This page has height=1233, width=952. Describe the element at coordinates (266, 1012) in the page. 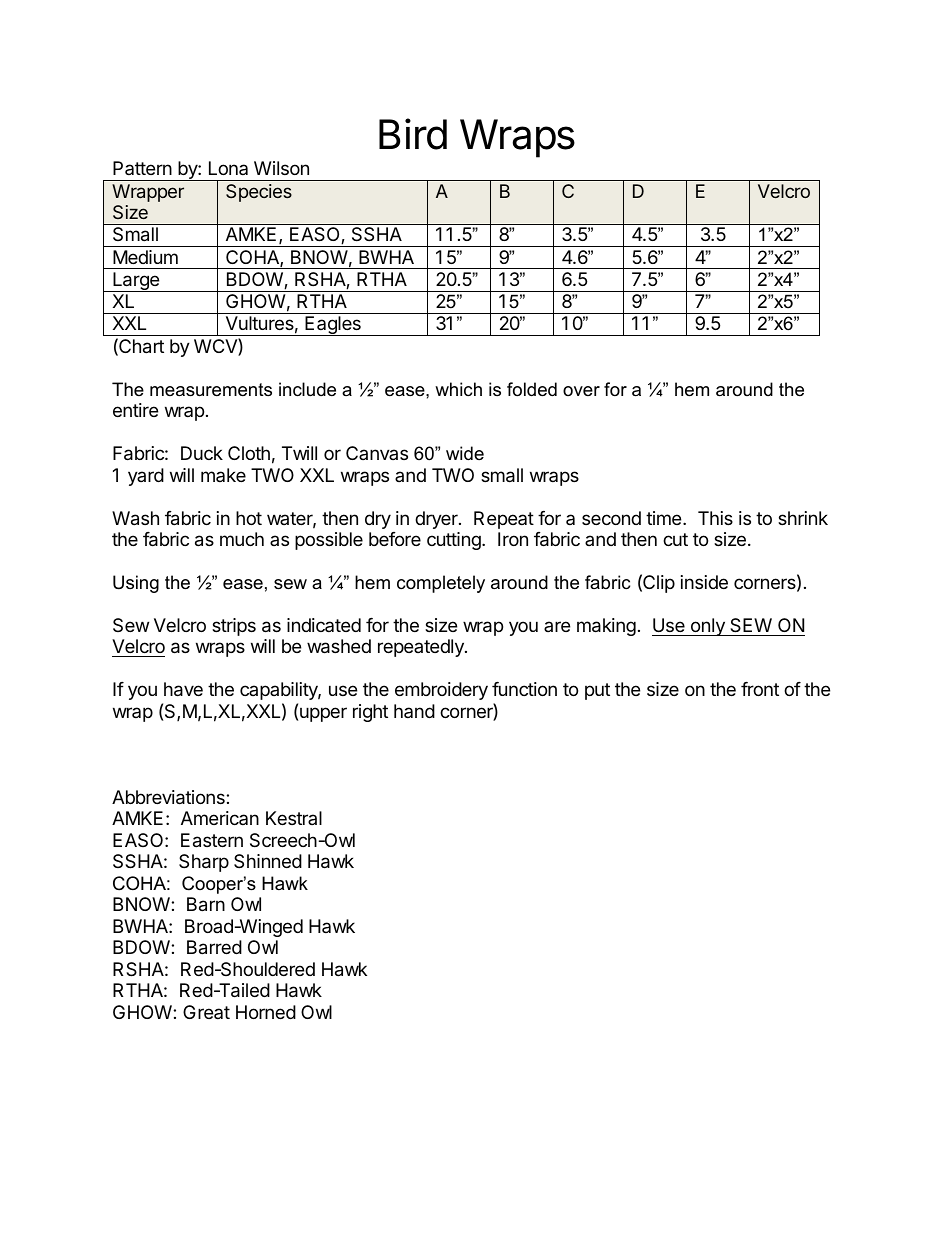

I see `Horned` at that location.
